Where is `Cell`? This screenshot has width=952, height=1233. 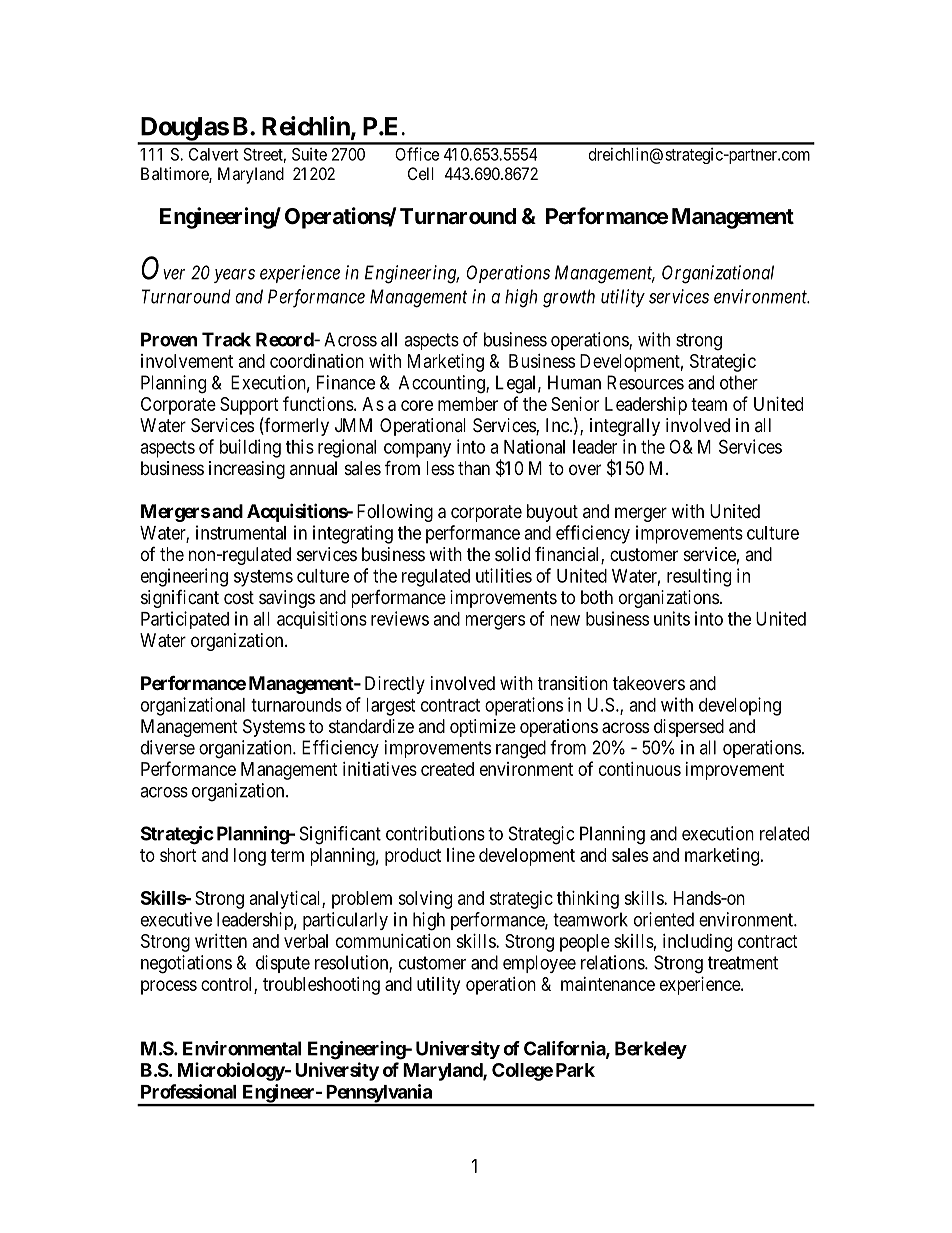
Cell is located at coordinates (421, 173).
